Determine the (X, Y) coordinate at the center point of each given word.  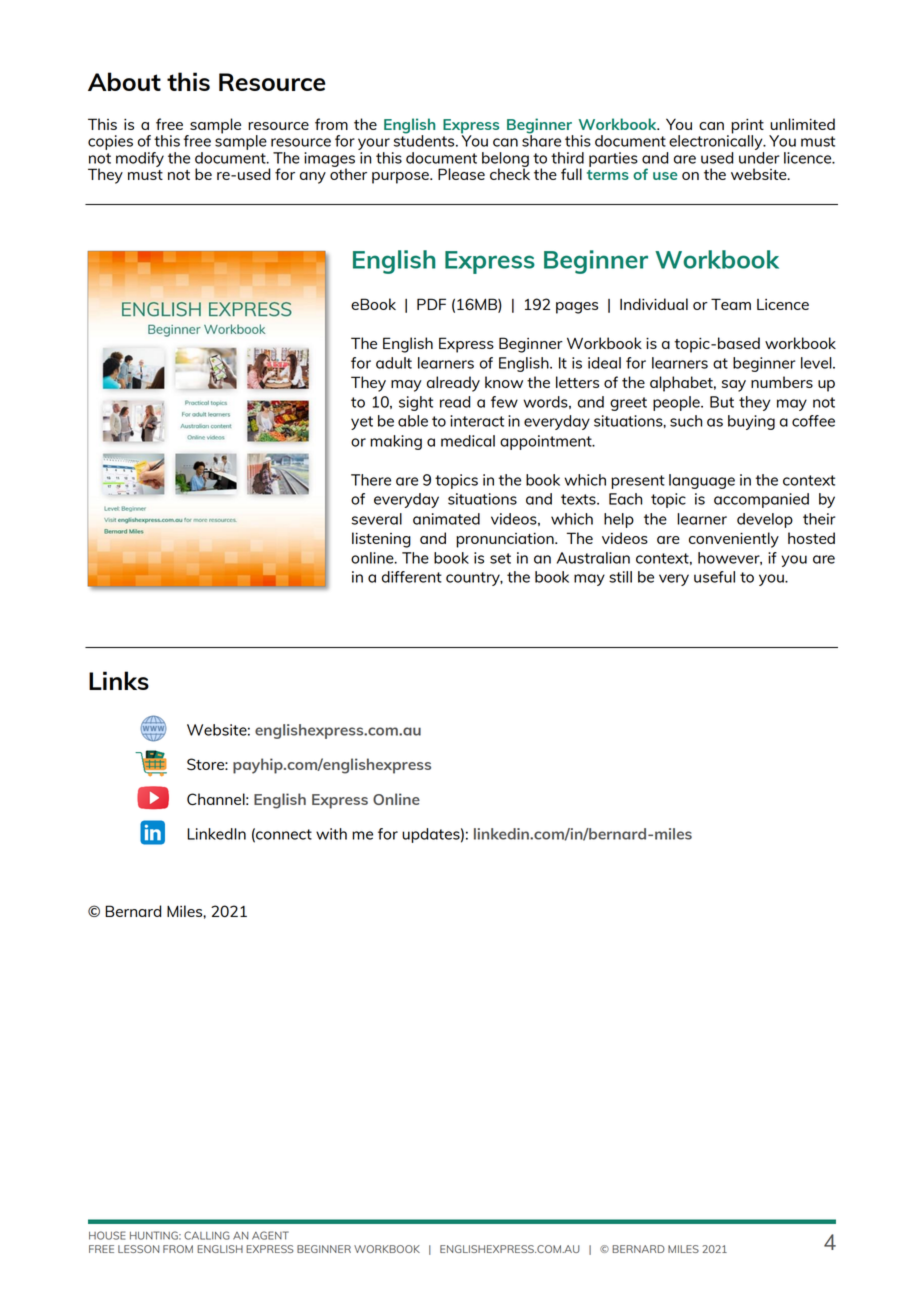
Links (119, 680)
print (747, 127)
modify (140, 159)
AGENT (270, 1235)
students (425, 140)
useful (714, 577)
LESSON (138, 1249)
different (412, 577)
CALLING (207, 1235)
